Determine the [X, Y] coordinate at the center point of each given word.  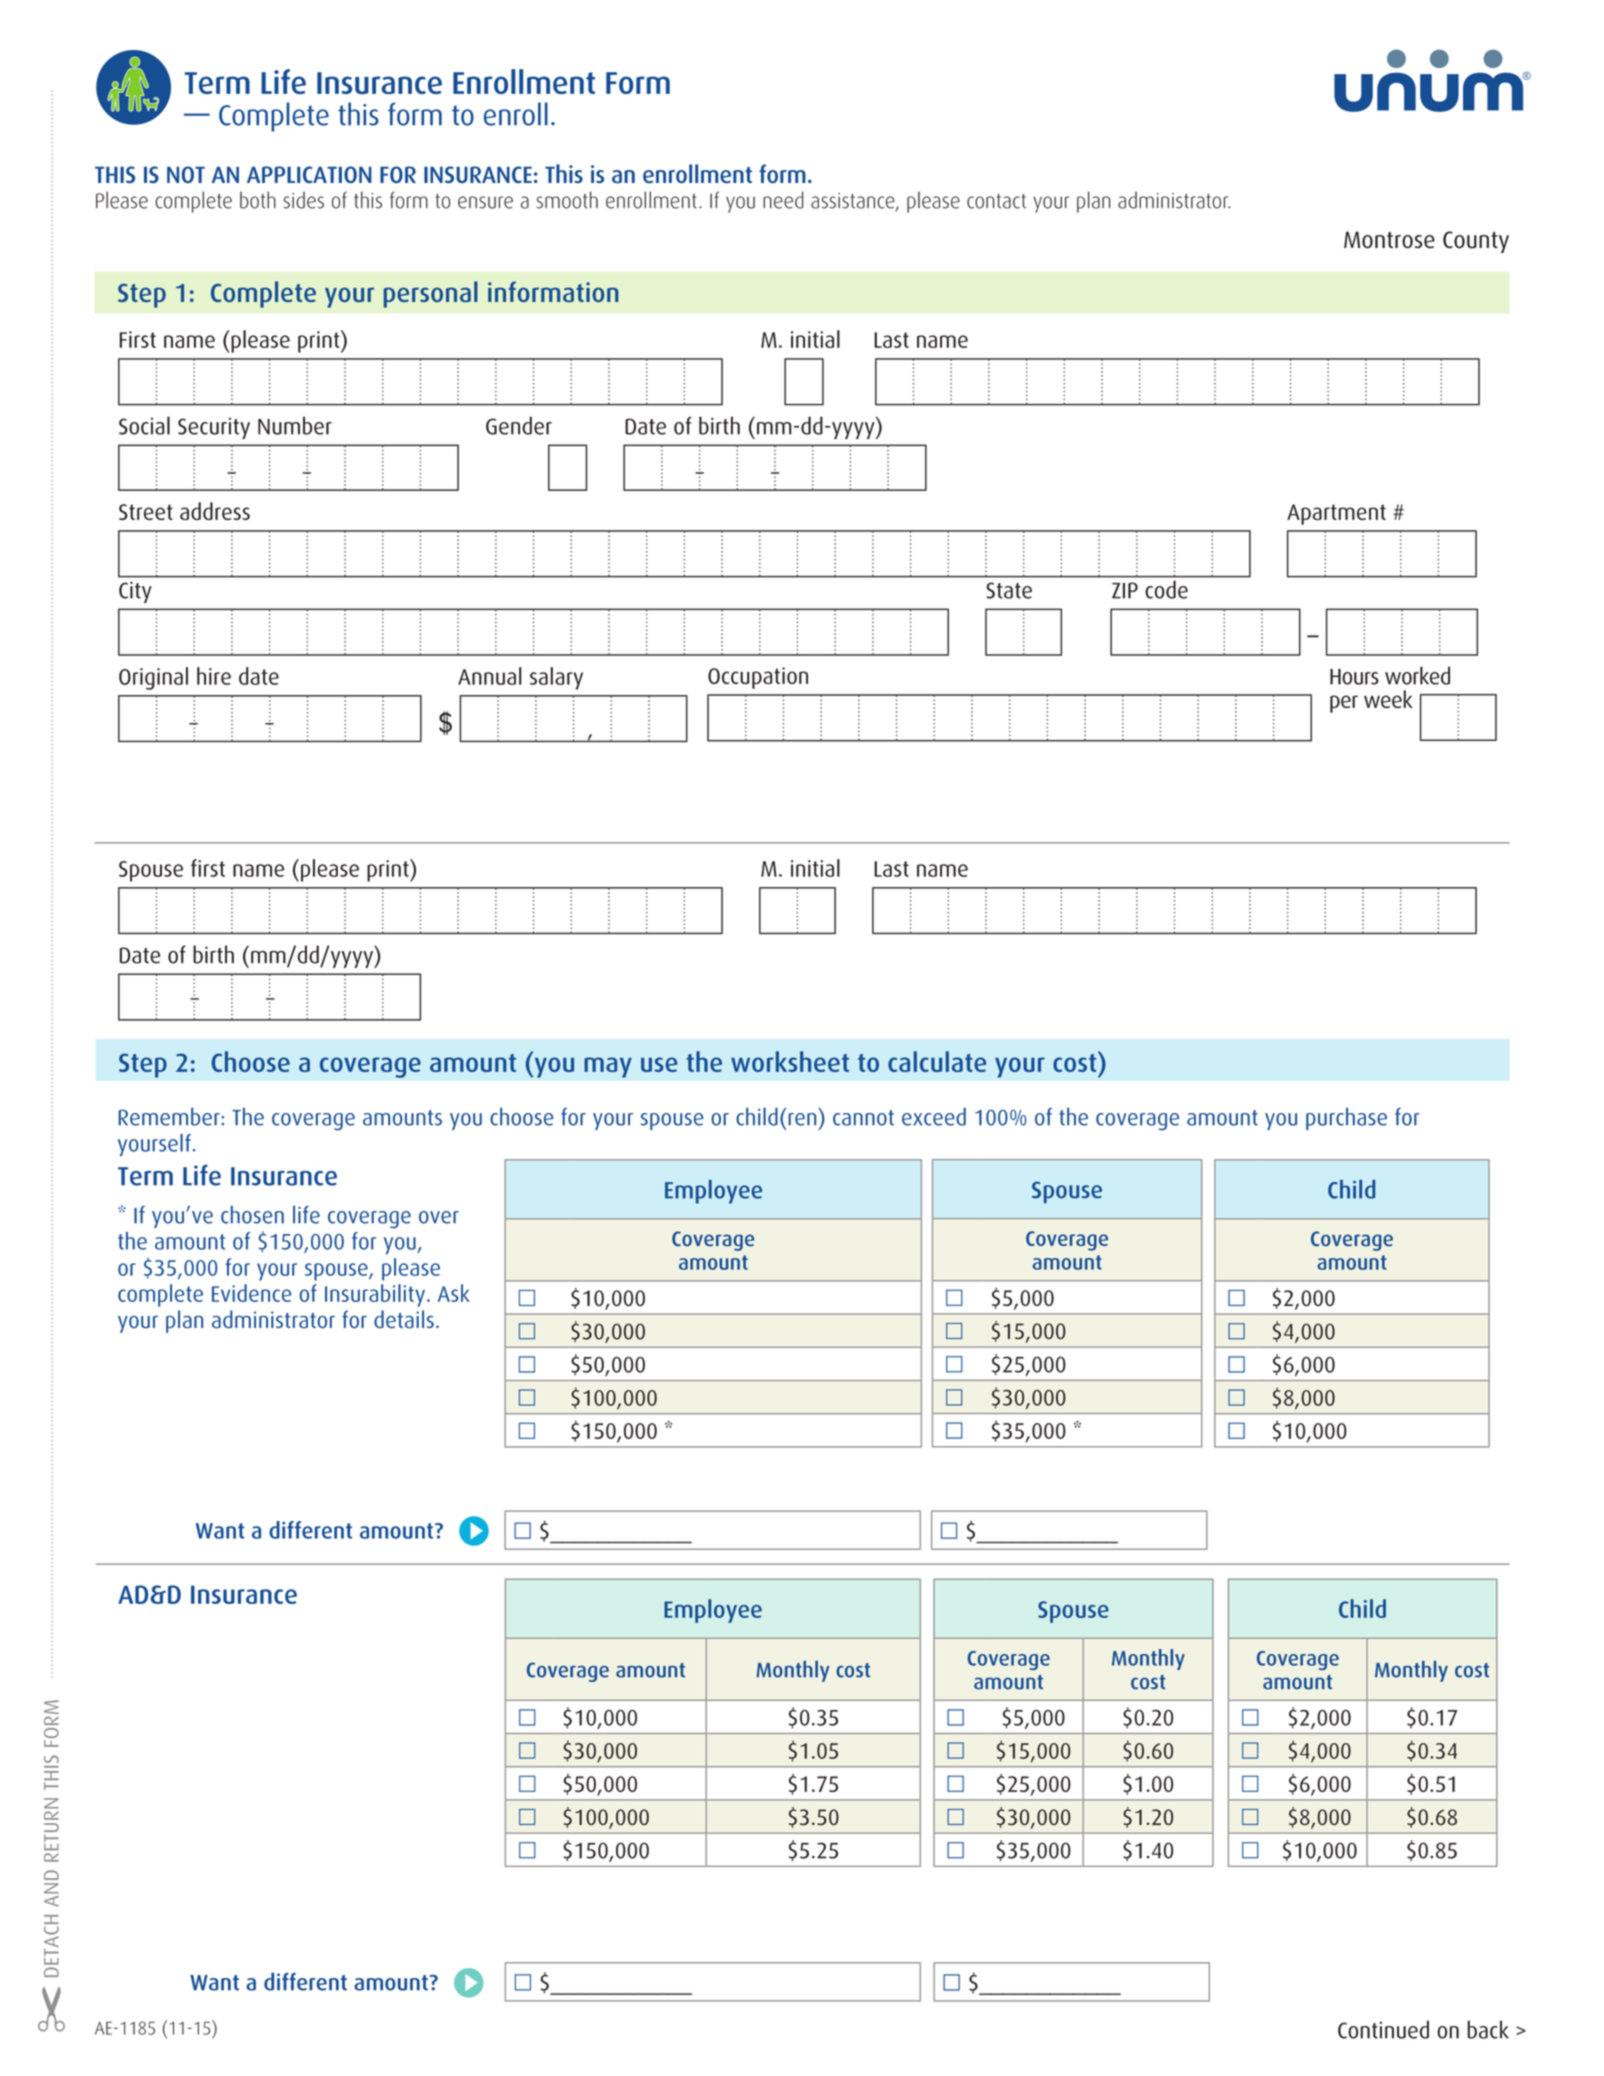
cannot [863, 1118]
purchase [1346, 1119]
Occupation [758, 678]
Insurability [375, 1295]
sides [303, 200]
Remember [170, 1117]
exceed [934, 1116]
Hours [1354, 677]
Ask [454, 1293]
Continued [1383, 2029]
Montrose [1389, 240]
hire [214, 676]
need [783, 200]
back [1488, 2029]
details [404, 1319]
